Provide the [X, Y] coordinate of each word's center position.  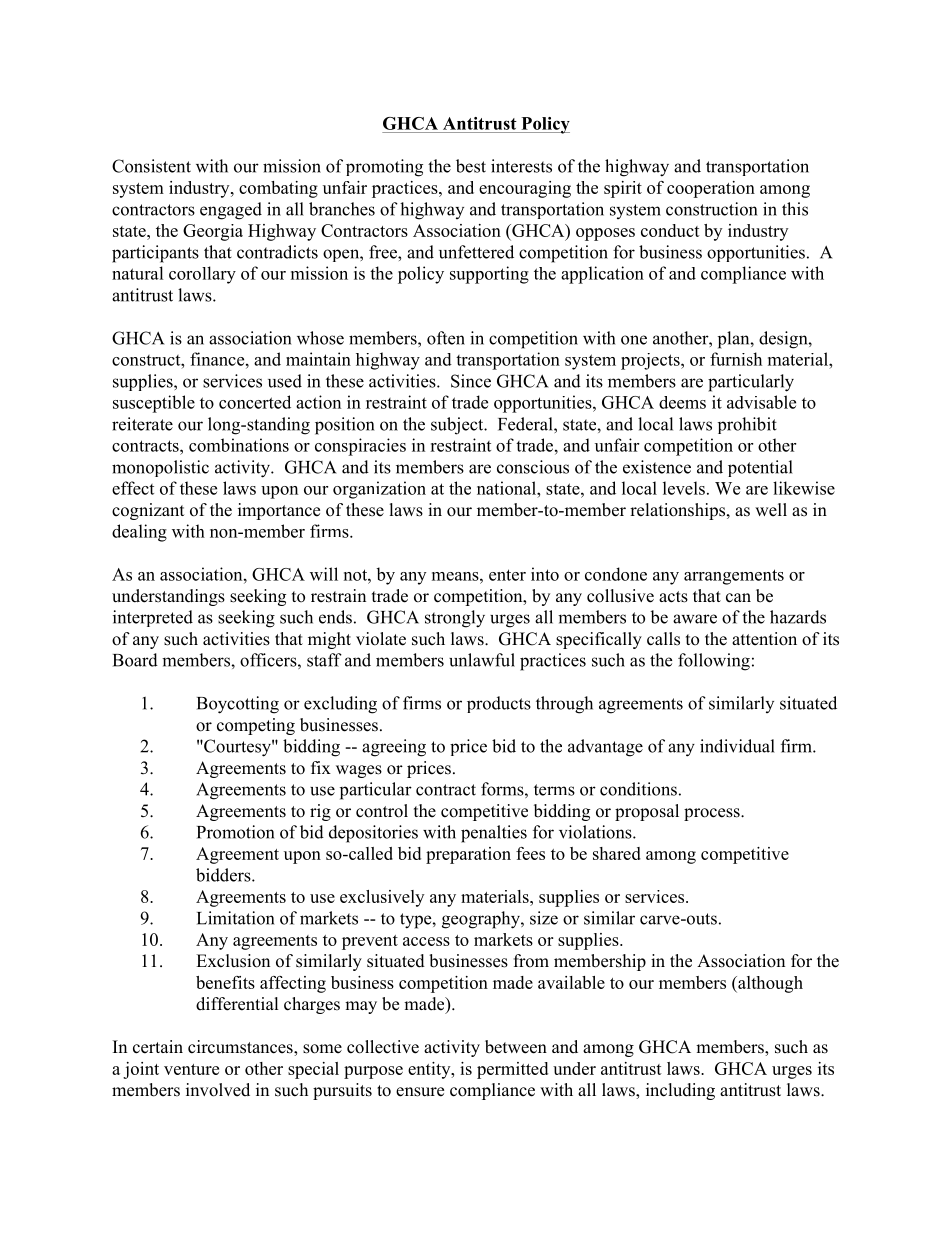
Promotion [235, 832]
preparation [468, 855]
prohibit [747, 425]
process [713, 814]
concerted [255, 402]
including [680, 1091]
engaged [231, 211]
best [471, 166]
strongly [455, 619]
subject [458, 426]
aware [695, 619]
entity [430, 1070]
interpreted [153, 618]
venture [191, 1069]
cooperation [711, 189]
